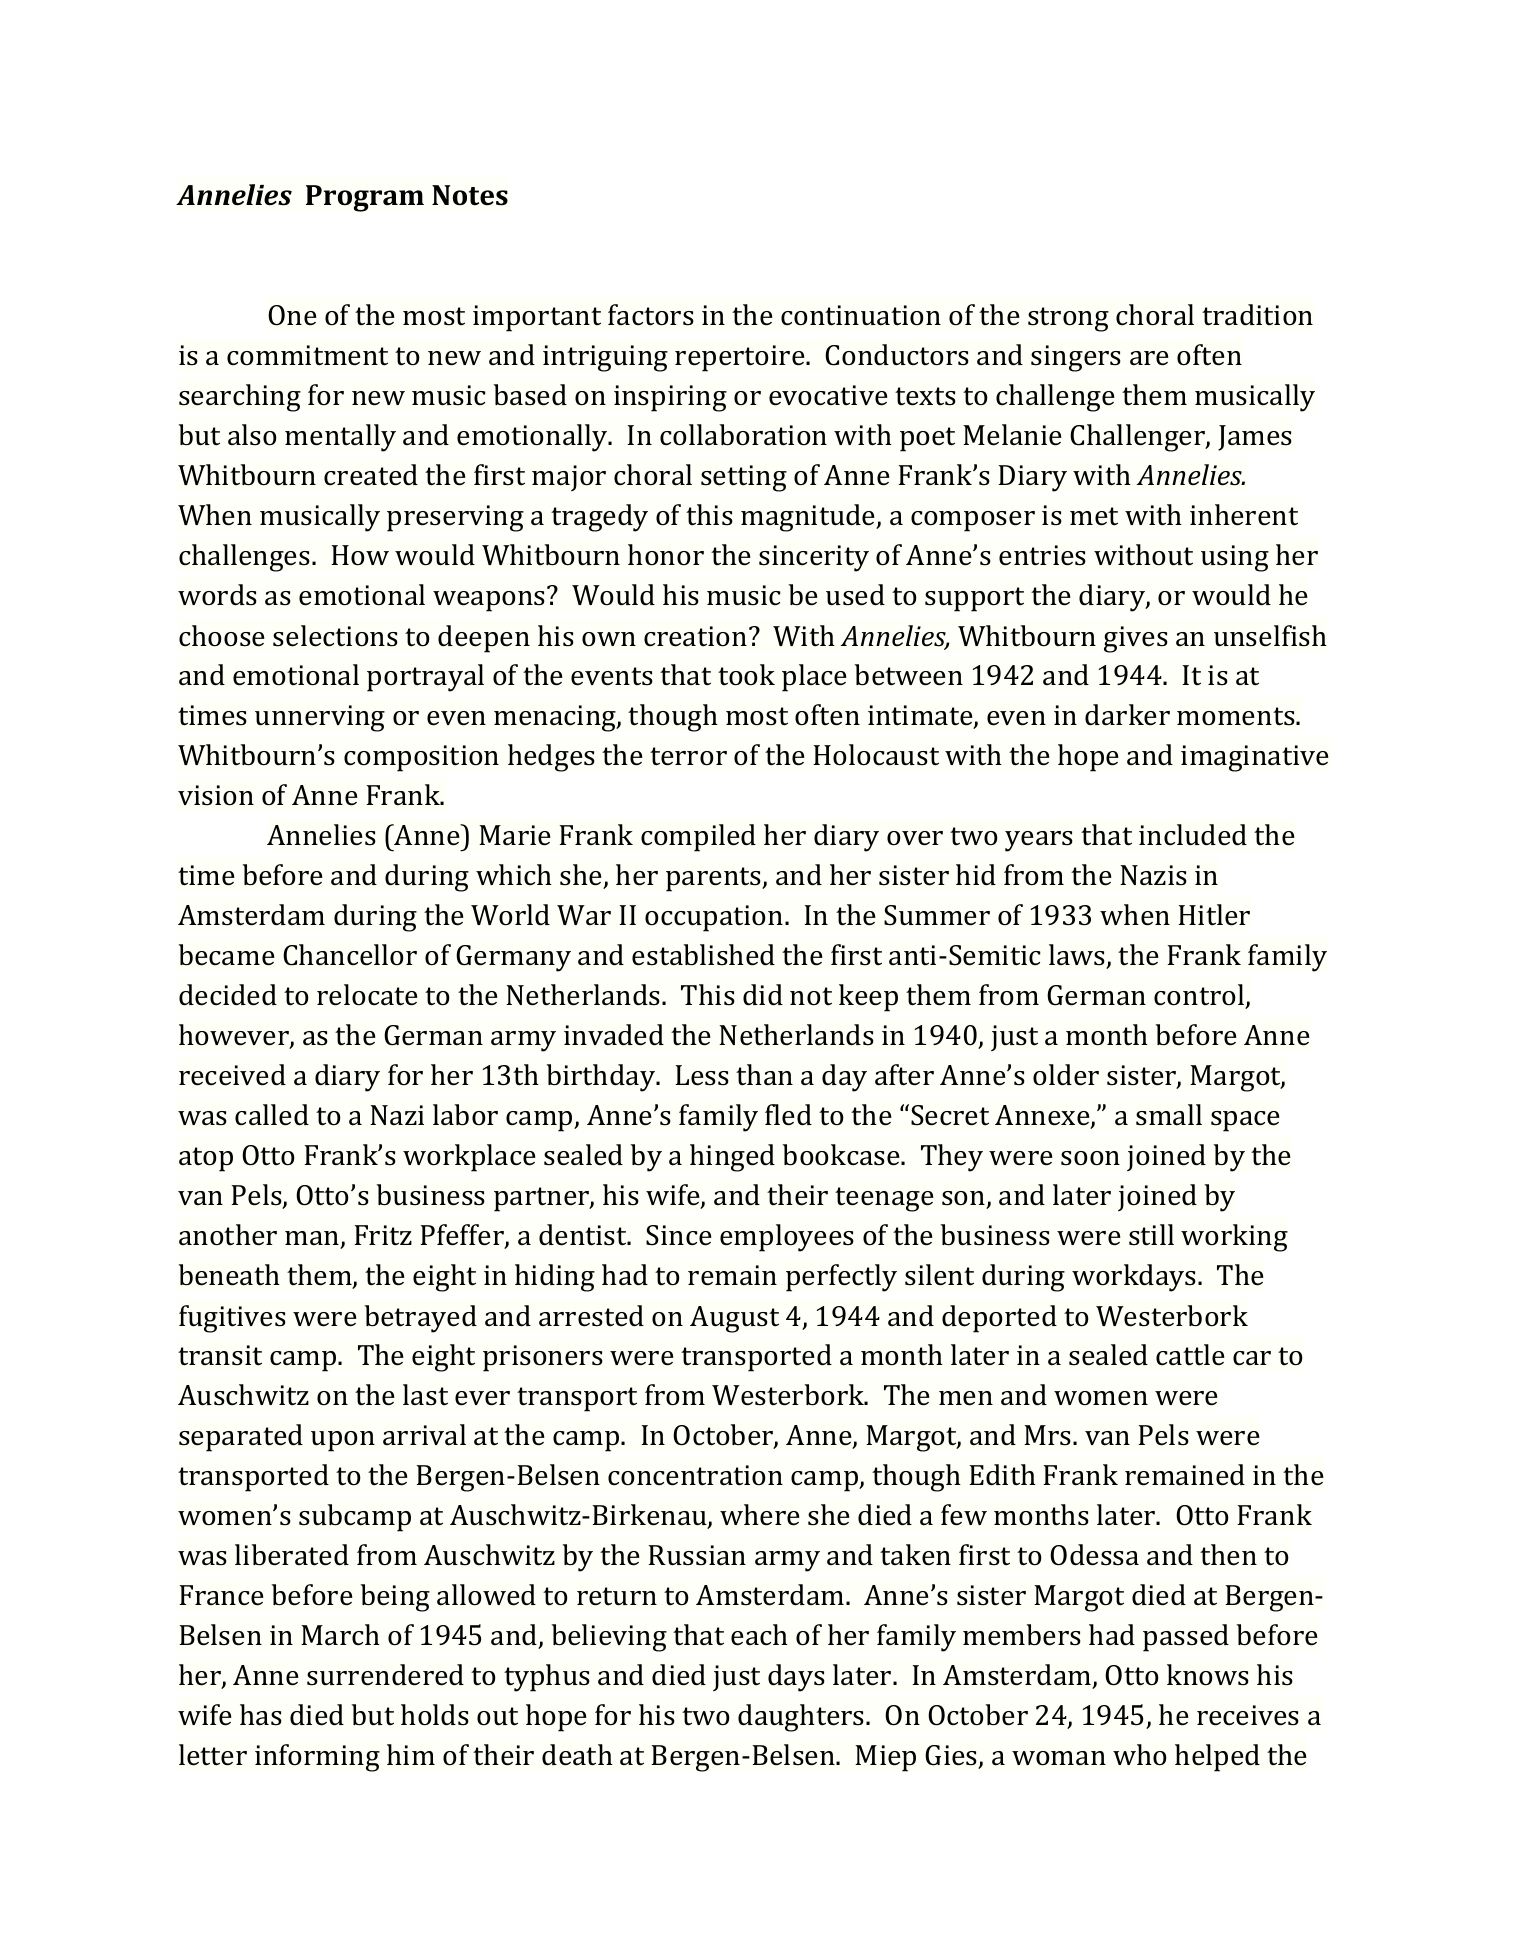  I want to click on terror, so click(688, 756).
